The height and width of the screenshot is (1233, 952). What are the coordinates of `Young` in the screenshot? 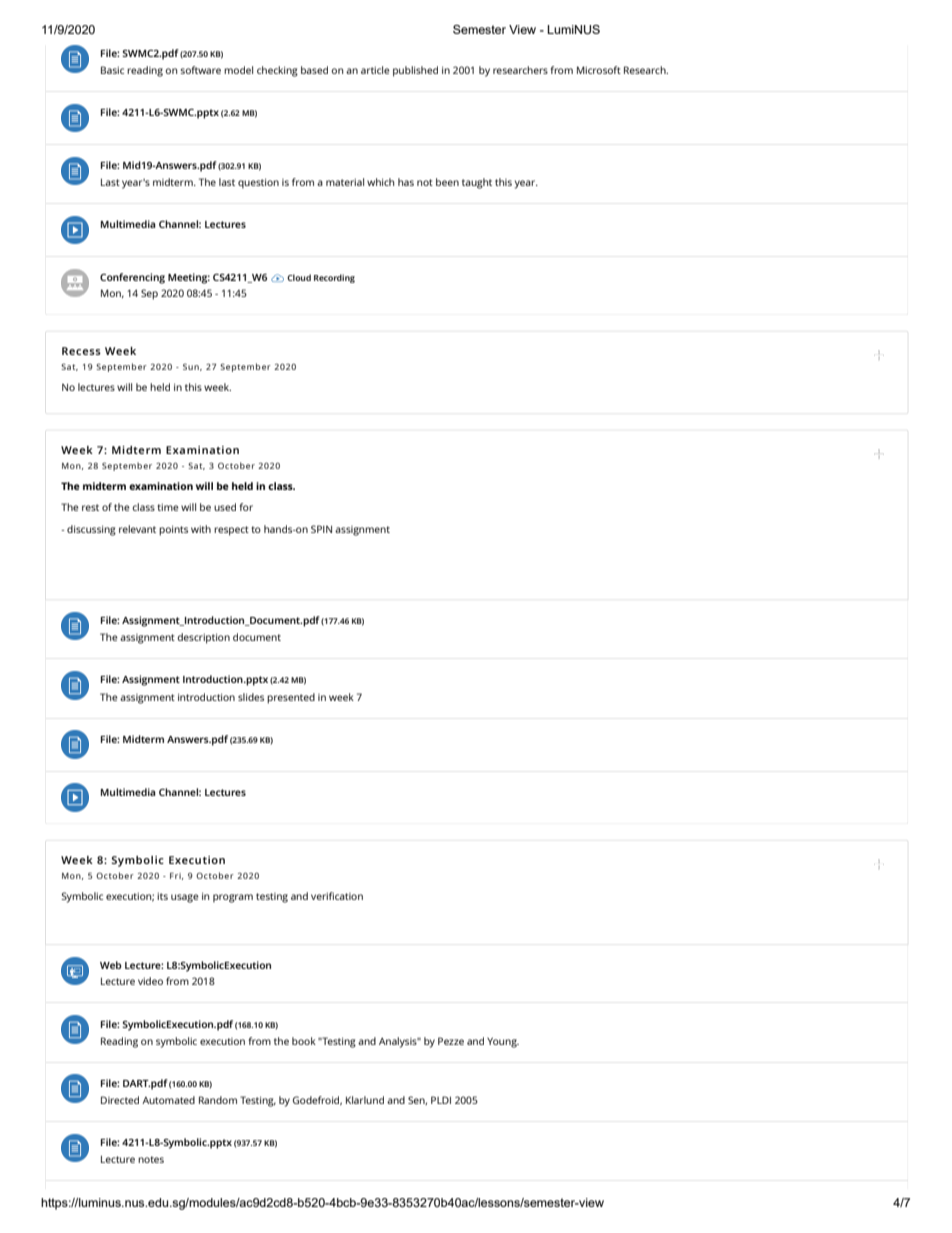 It's located at (503, 1042).
